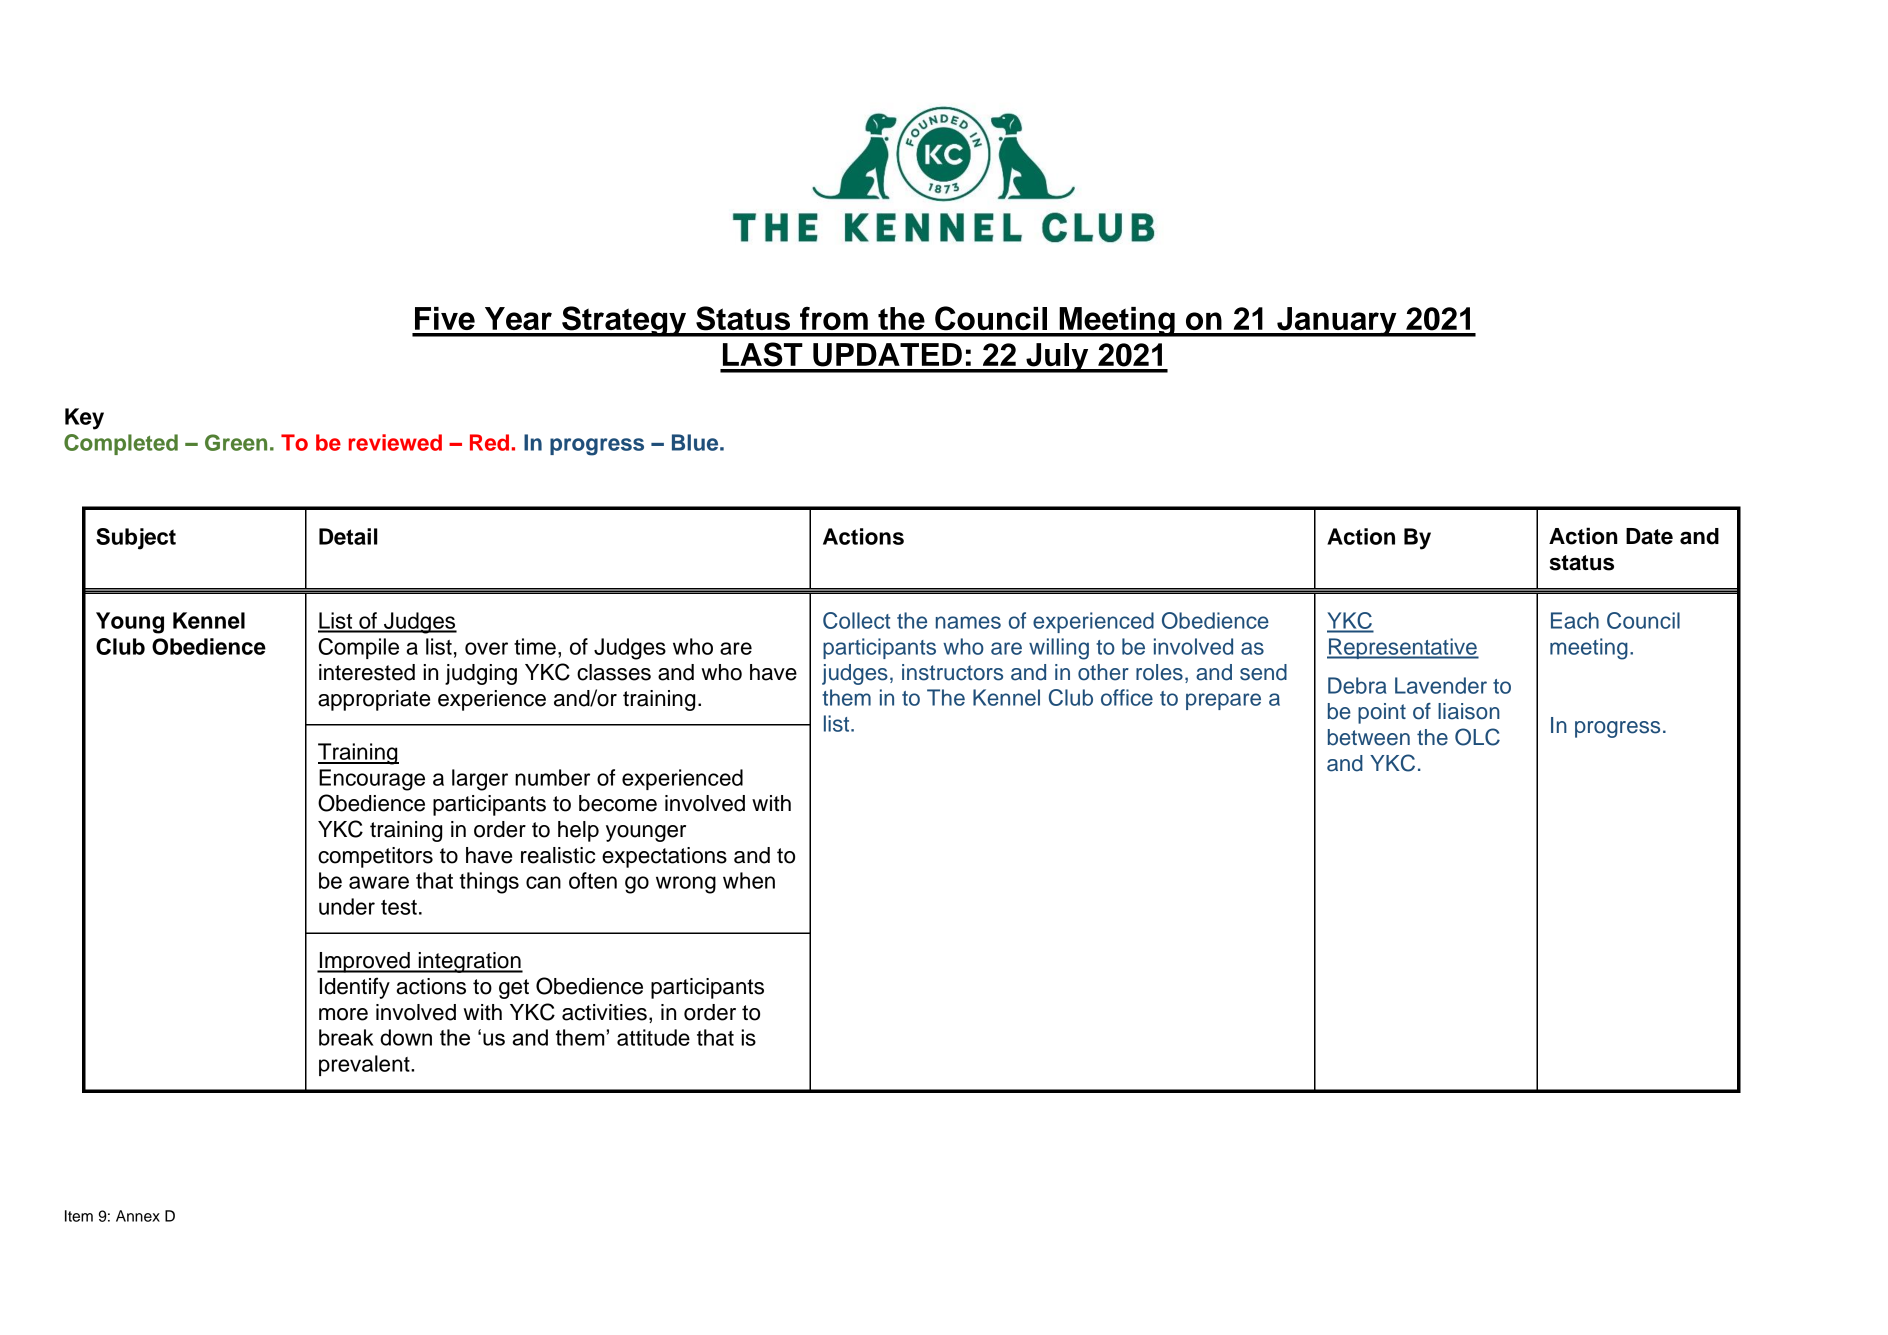 The width and height of the screenshot is (1888, 1335). What do you see at coordinates (624, 321) in the screenshot?
I see `Strategy` at bounding box center [624, 321].
